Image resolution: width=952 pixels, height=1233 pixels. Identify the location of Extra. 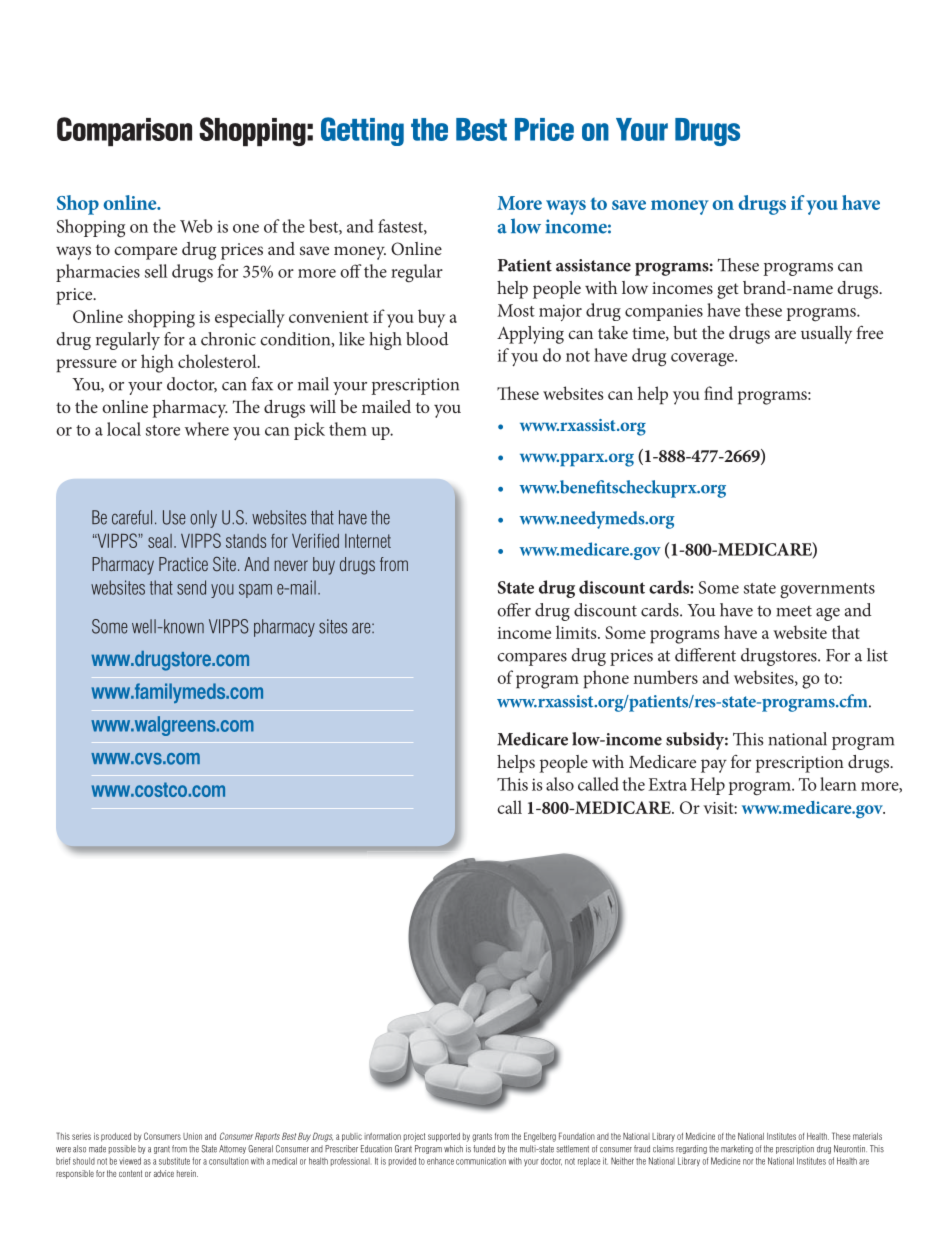
(667, 784).
